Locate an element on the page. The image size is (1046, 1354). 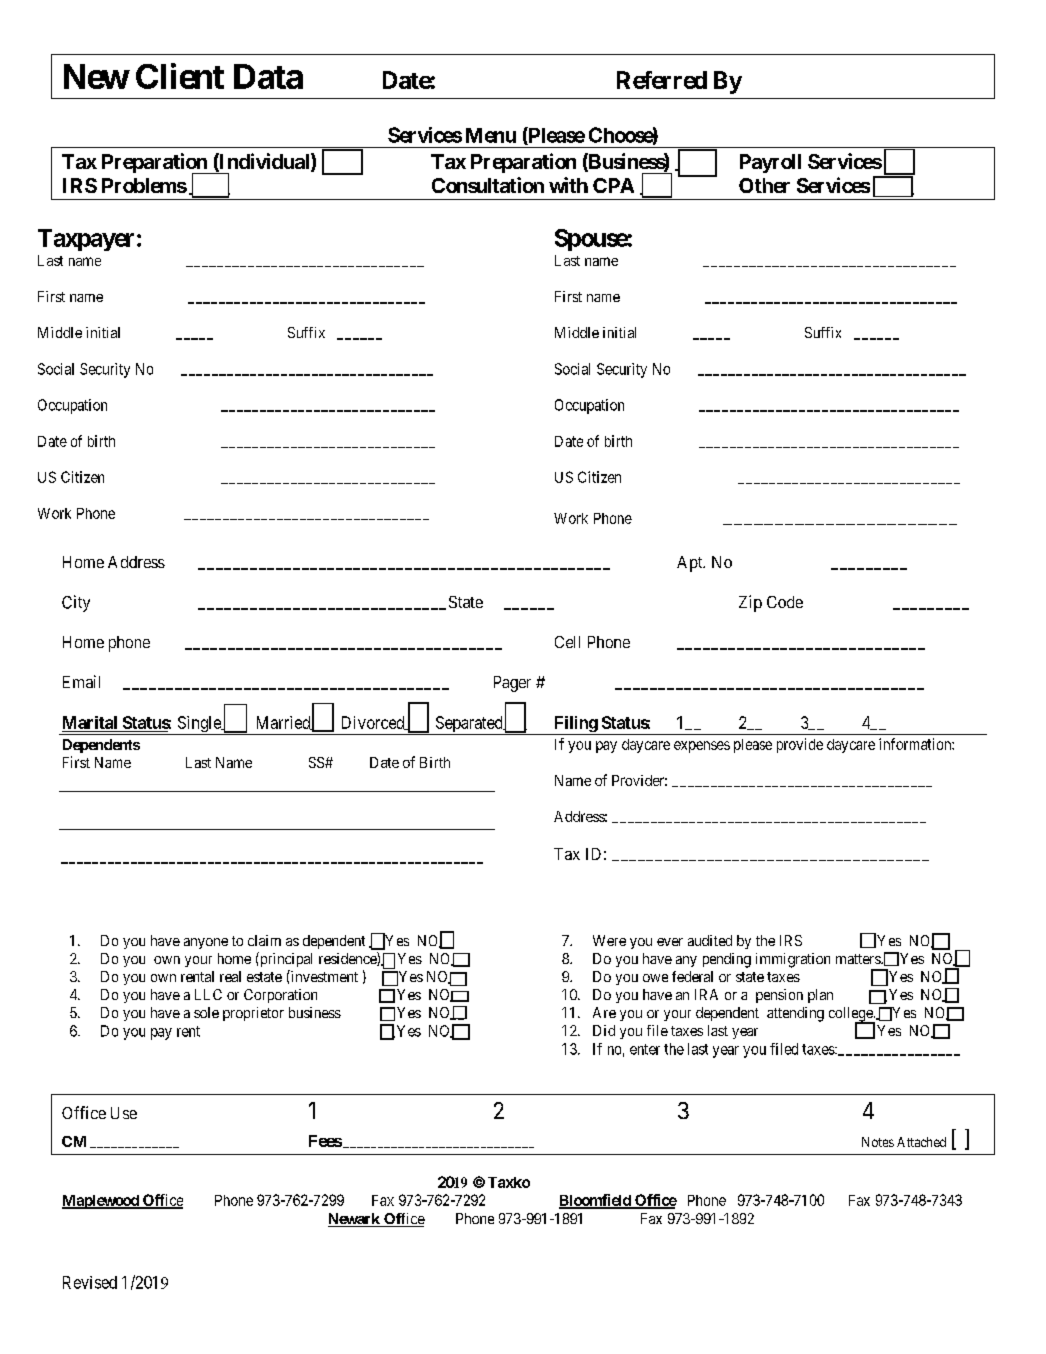
Code is located at coordinates (785, 602).
